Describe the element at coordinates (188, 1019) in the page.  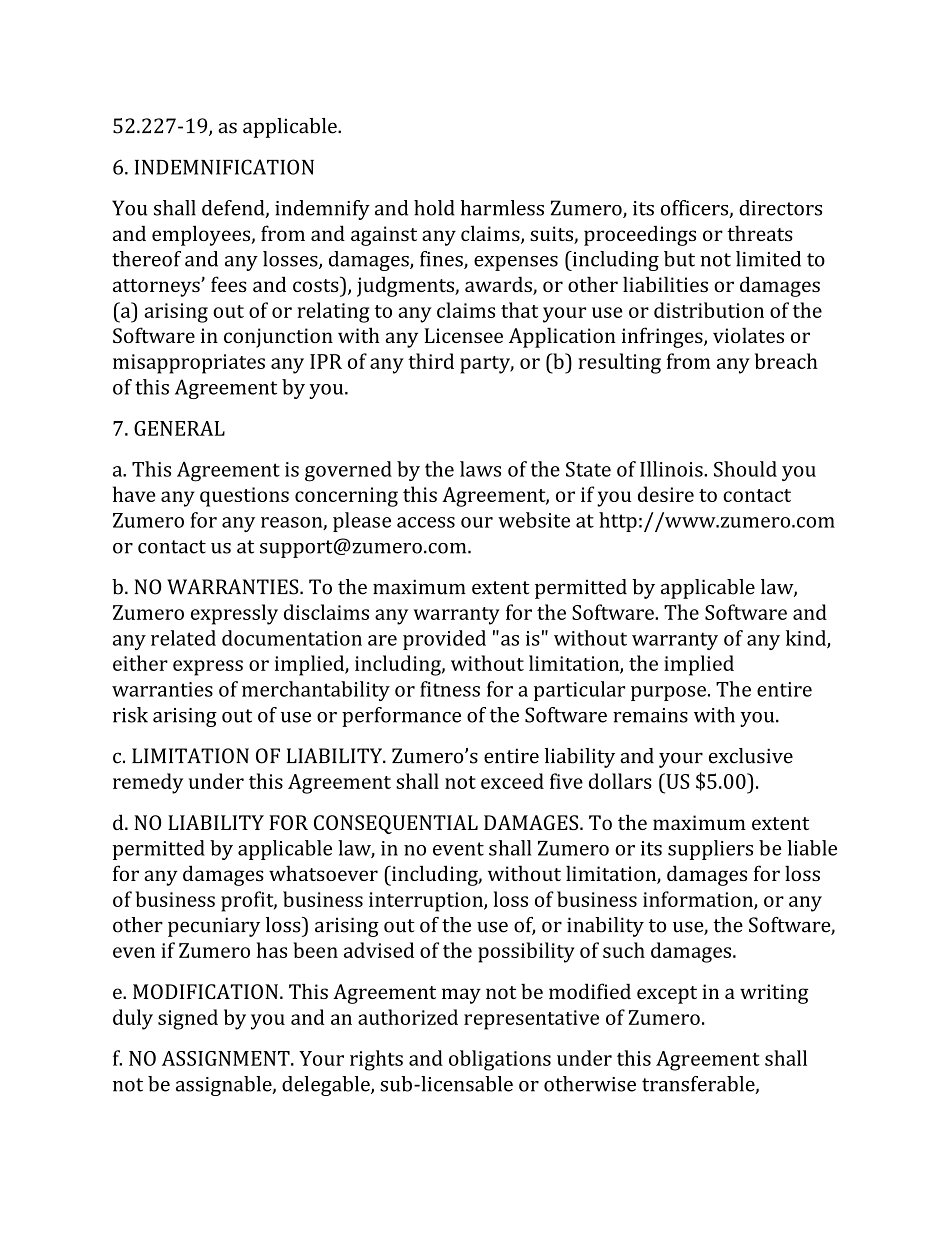
I see `signed` at that location.
